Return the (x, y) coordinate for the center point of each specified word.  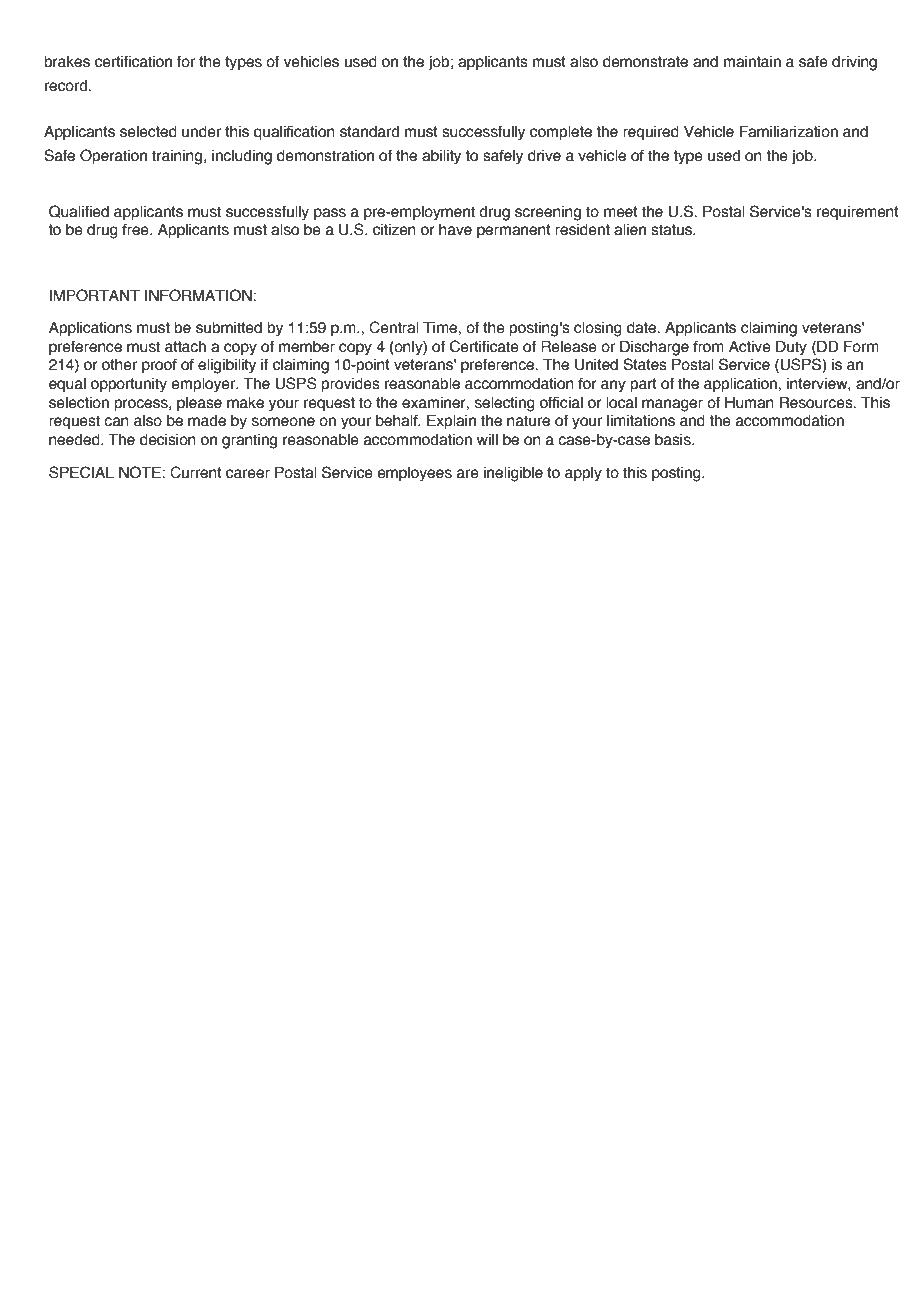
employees (414, 474)
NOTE (140, 472)
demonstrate (645, 62)
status (672, 230)
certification (133, 62)
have (455, 230)
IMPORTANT (95, 295)
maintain (752, 62)
